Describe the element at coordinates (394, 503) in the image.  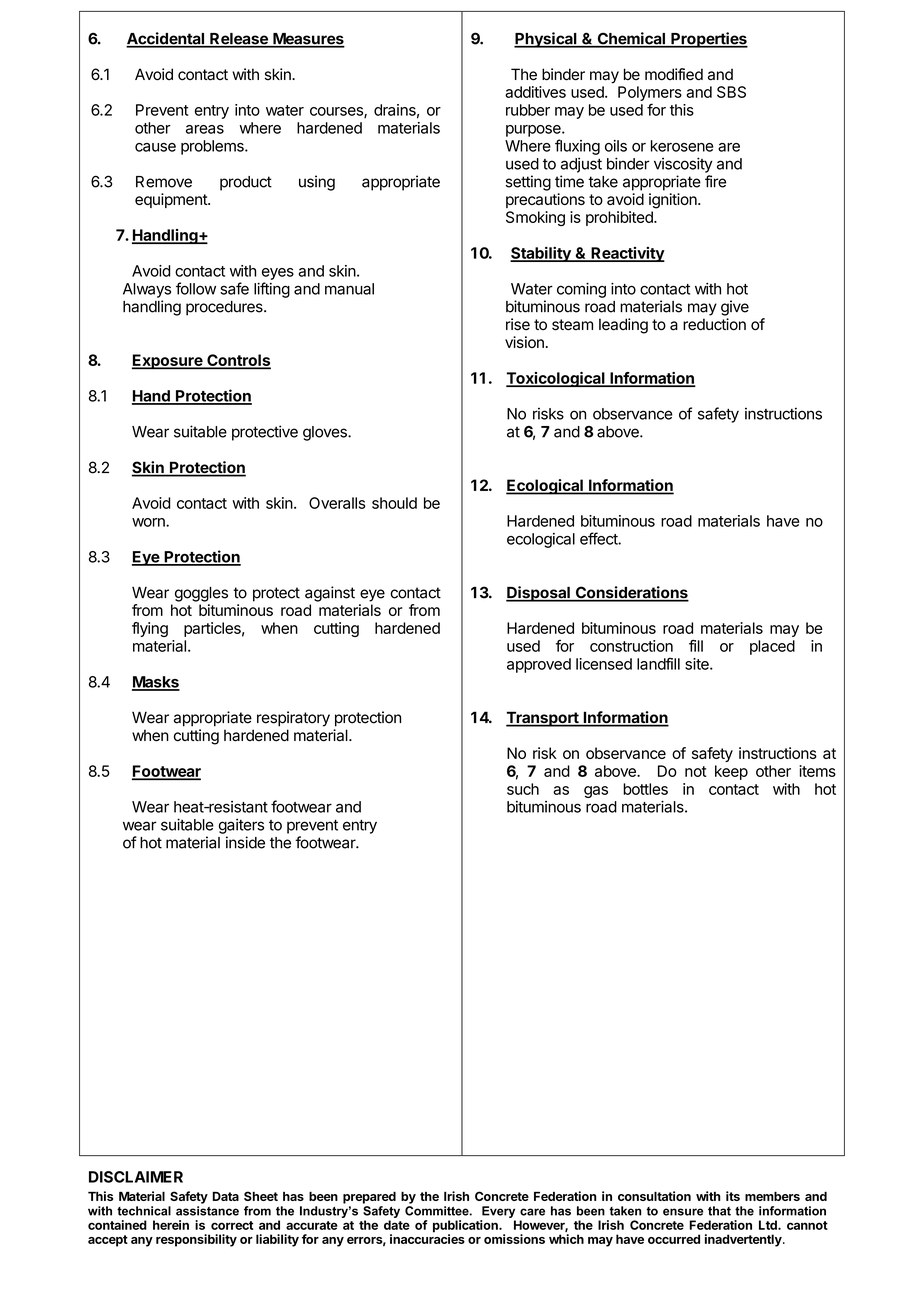
I see `should` at that location.
